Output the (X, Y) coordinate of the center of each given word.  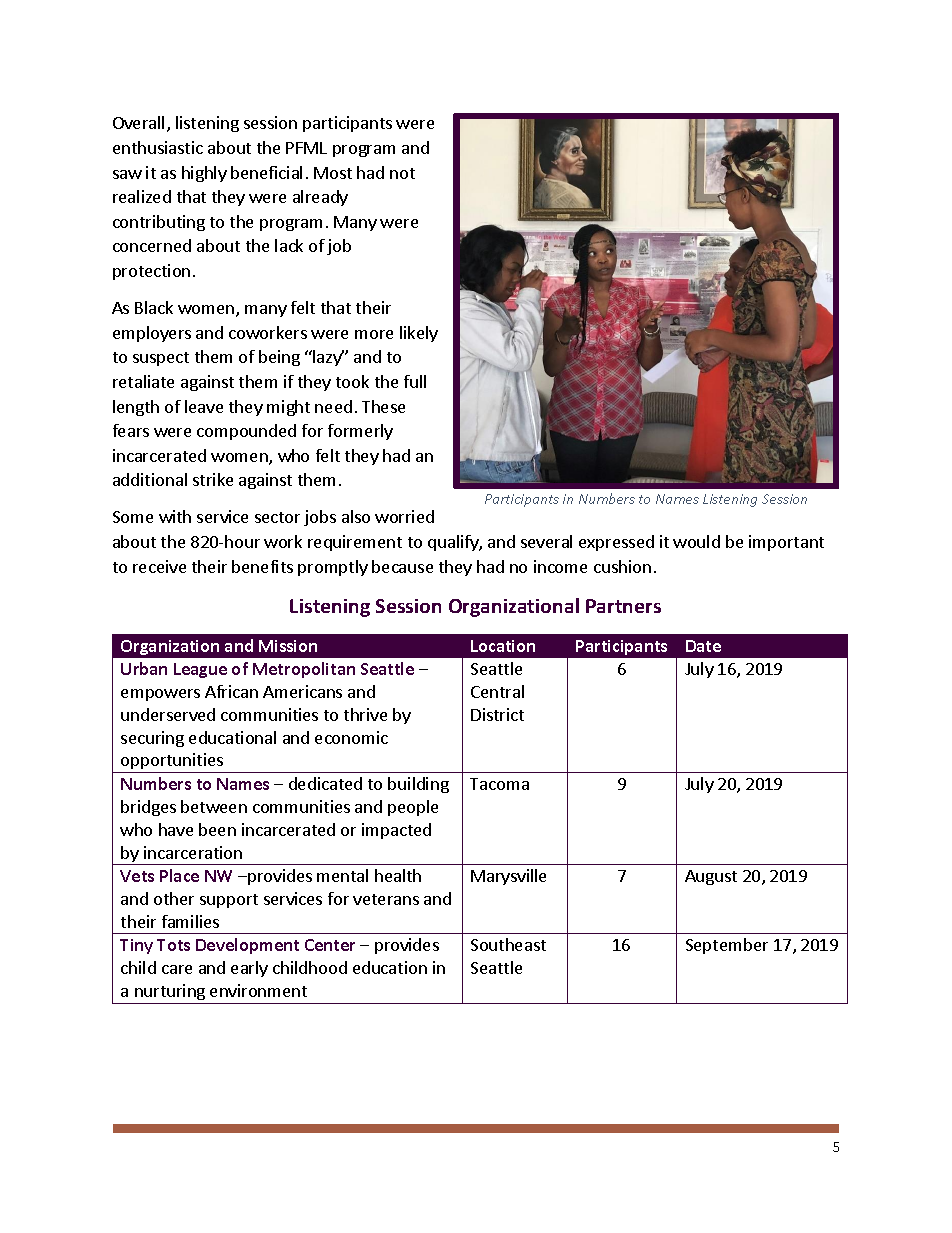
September (727, 946)
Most (333, 173)
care (177, 969)
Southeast (508, 944)
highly (204, 174)
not (402, 173)
